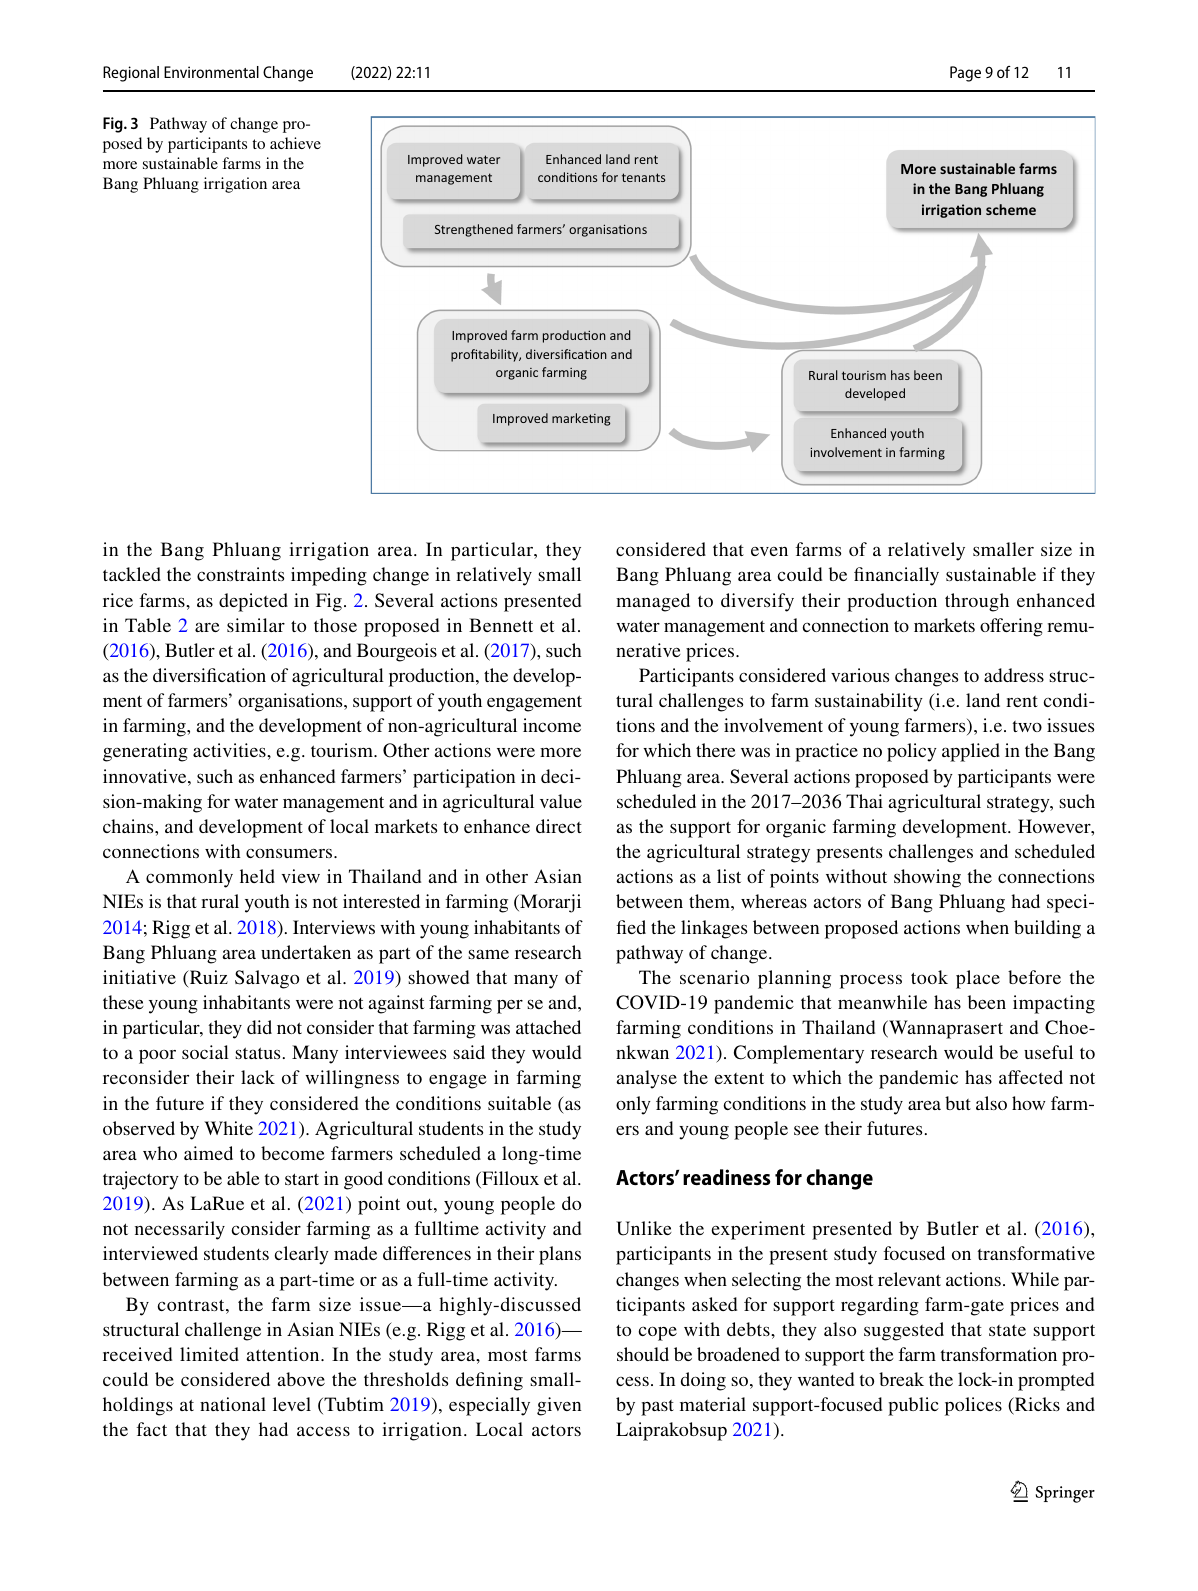 This screenshot has width=1198, height=1591. Describe the element at coordinates (552, 725) in the screenshot. I see `income` at that location.
